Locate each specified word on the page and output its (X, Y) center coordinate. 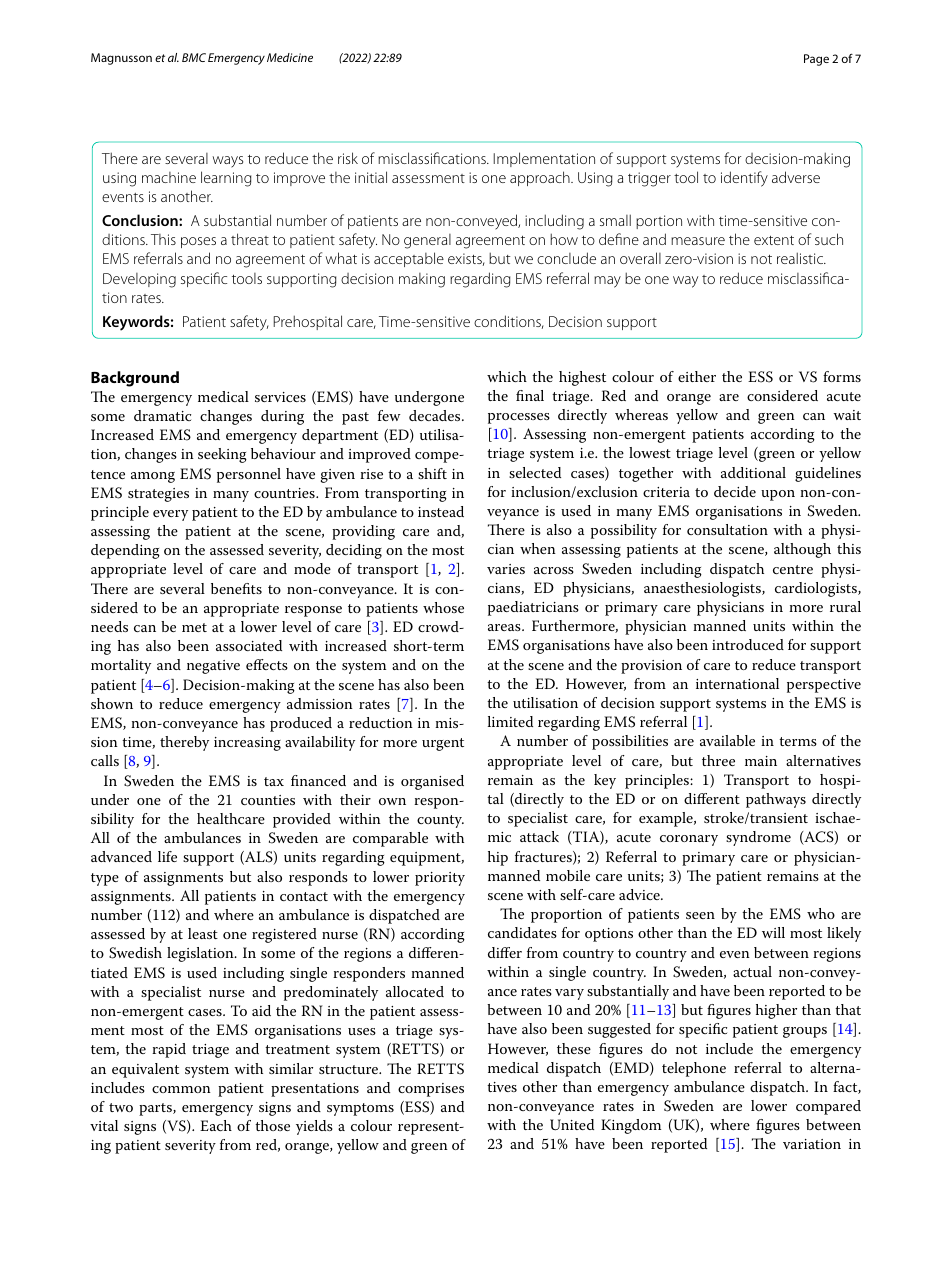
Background (135, 379)
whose (443, 607)
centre (793, 569)
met (194, 627)
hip (498, 858)
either (697, 376)
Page (816, 60)
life (167, 856)
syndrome (758, 838)
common (181, 1089)
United (572, 1125)
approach (541, 178)
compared (828, 1107)
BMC (194, 57)
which (507, 376)
